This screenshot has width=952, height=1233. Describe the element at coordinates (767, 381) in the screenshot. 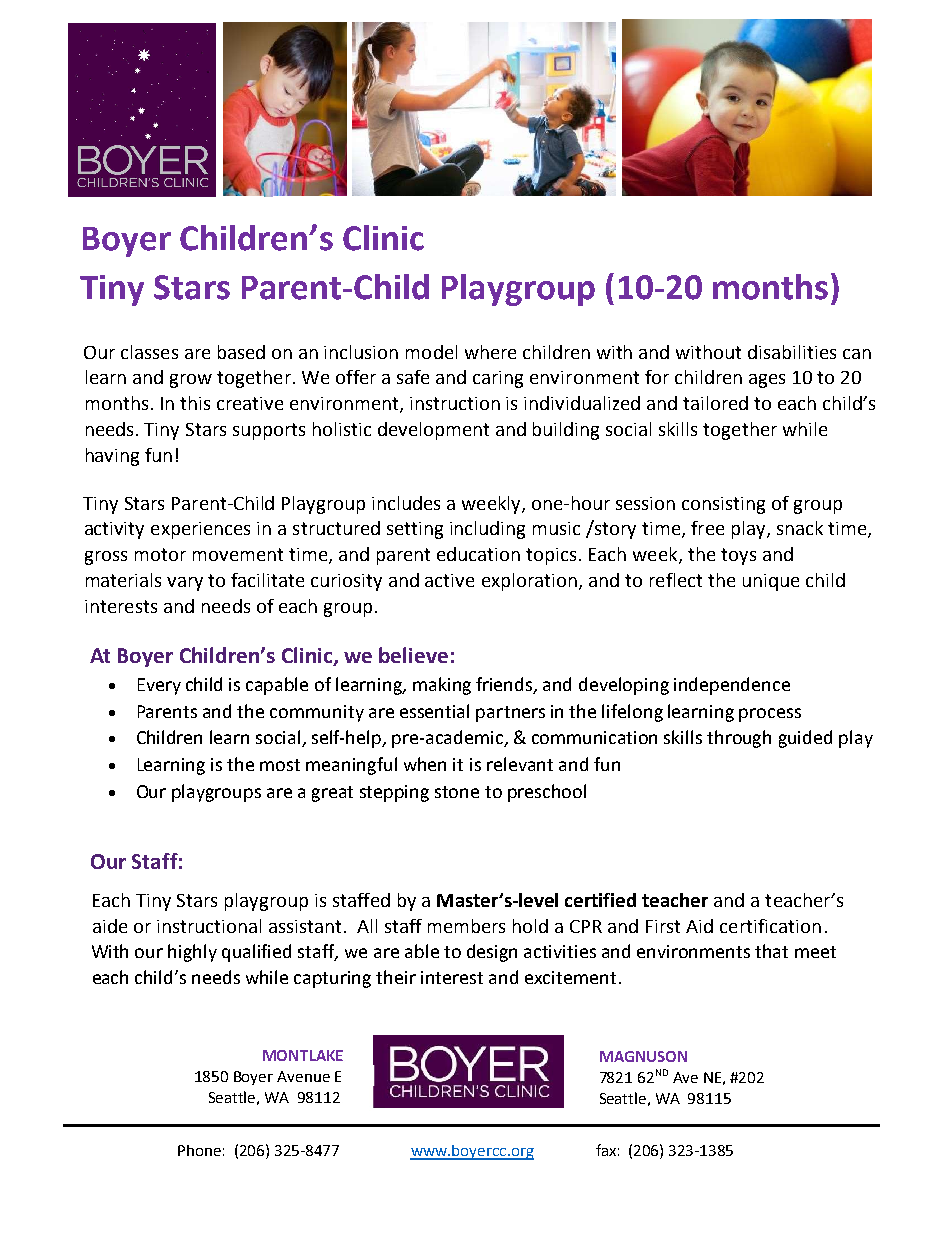

I see `ages` at that location.
